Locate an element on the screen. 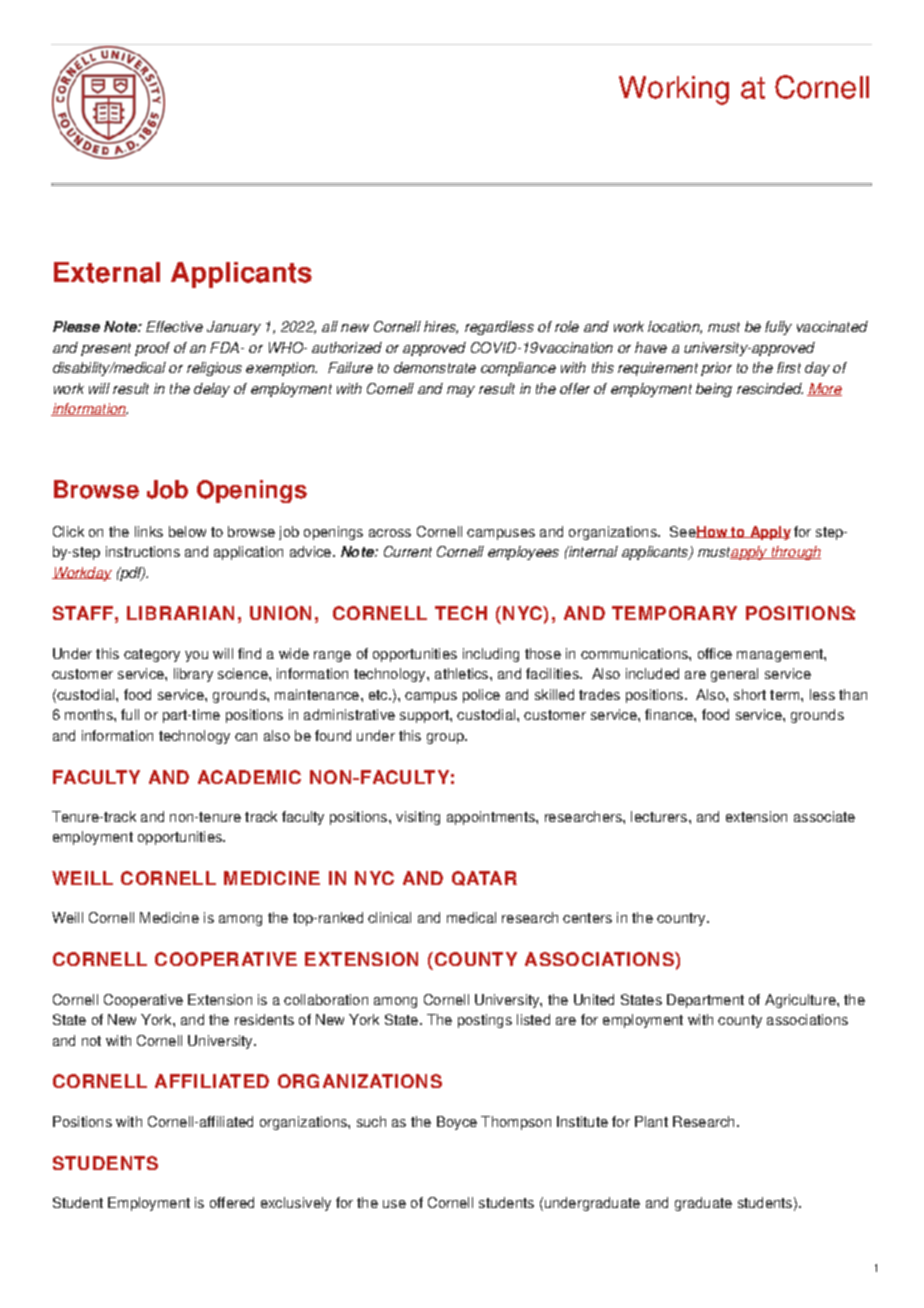  clinical is located at coordinates (389, 917).
